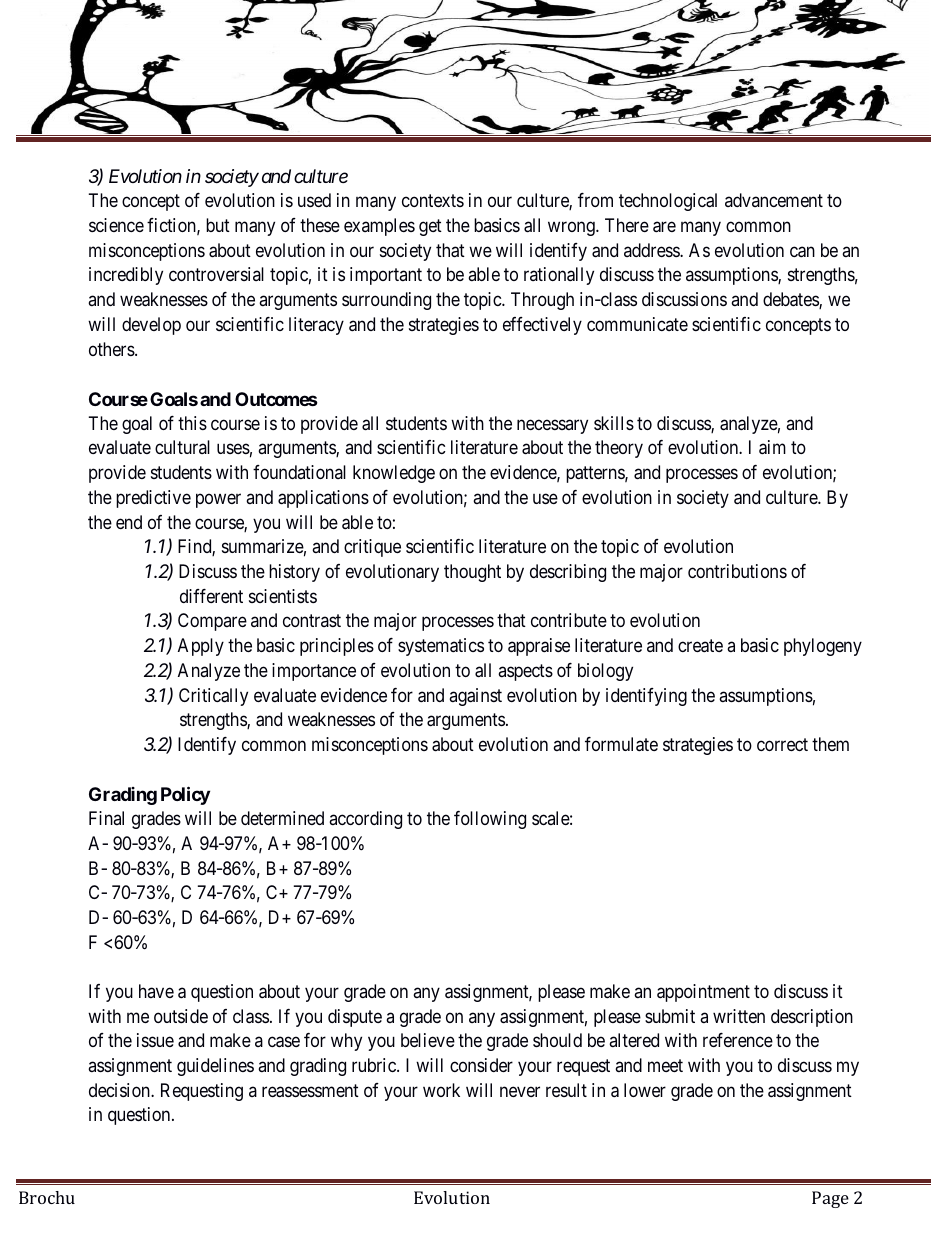  What do you see at coordinates (185, 795) in the image?
I see `Policy` at bounding box center [185, 795].
